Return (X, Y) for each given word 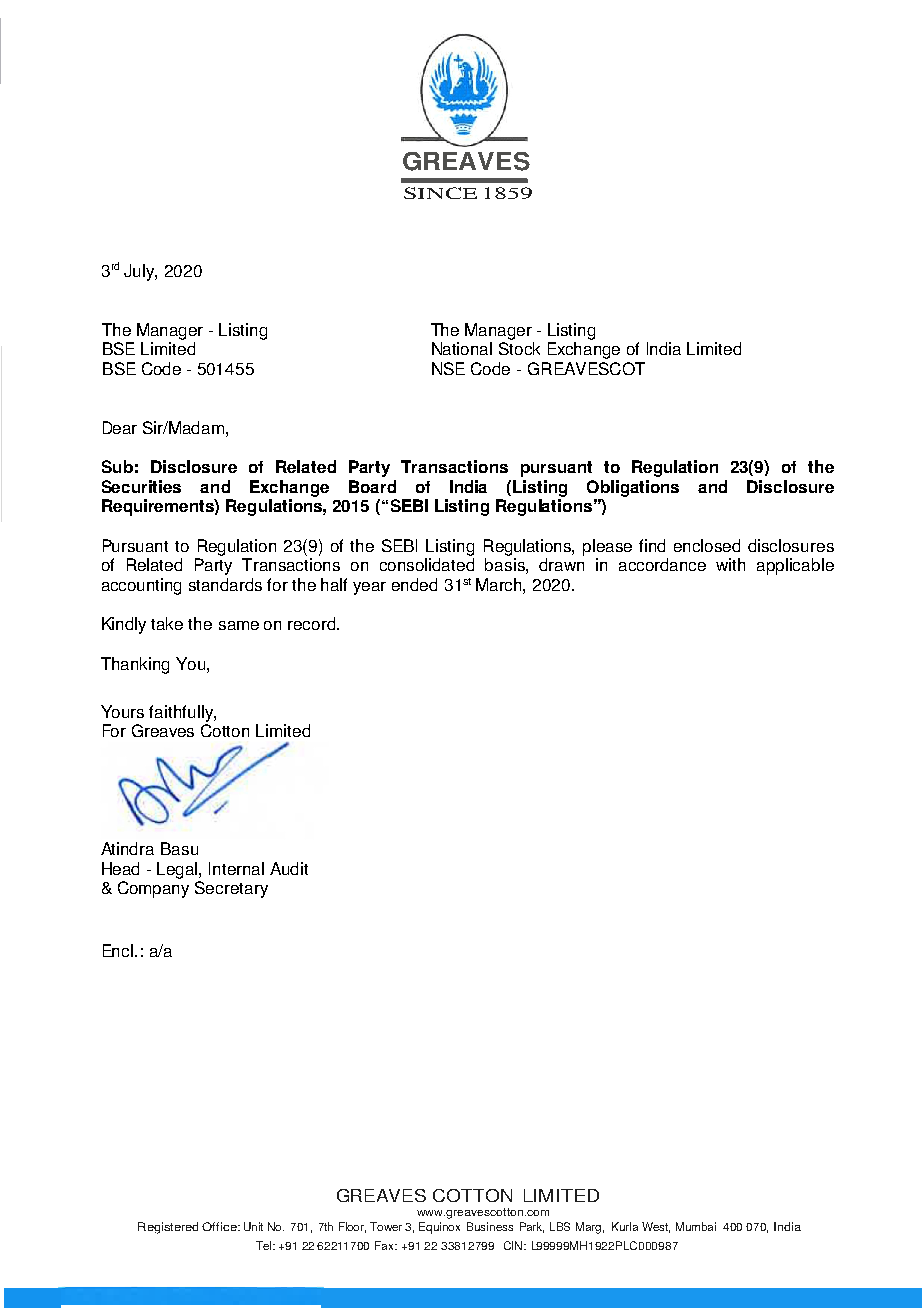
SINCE (440, 193)
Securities (141, 486)
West (656, 1227)
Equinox (439, 1228)
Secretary (231, 889)
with (730, 564)
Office (220, 1226)
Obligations (633, 488)
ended (414, 584)
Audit (289, 868)
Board (372, 486)
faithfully (182, 713)
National (462, 348)
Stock (519, 348)
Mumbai (696, 1226)
